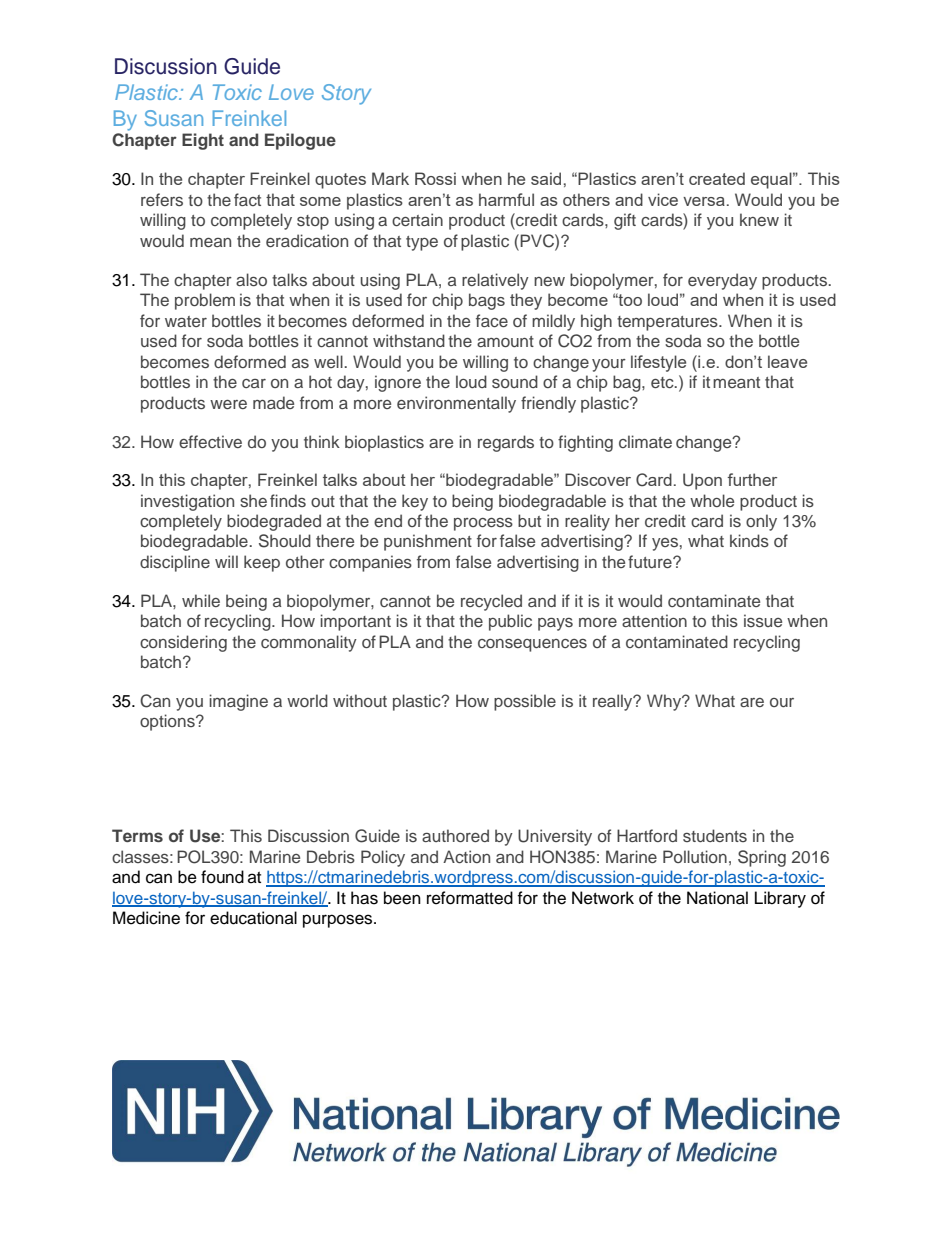 Image resolution: width=952 pixels, height=1233 pixels. I want to click on Rossi, so click(435, 178).
